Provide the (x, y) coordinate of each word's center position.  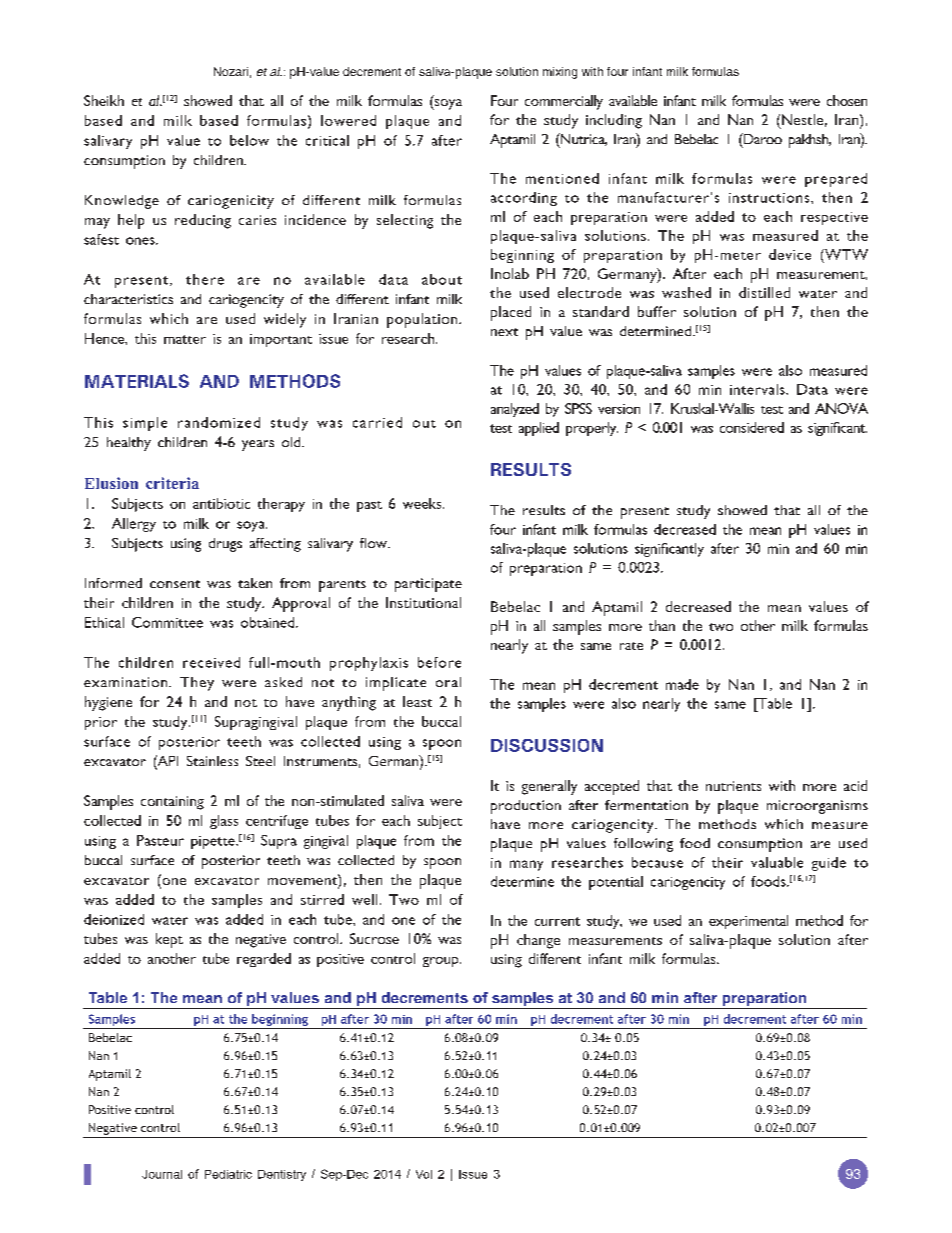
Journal (162, 1174)
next (504, 332)
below (249, 140)
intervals (758, 389)
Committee (167, 622)
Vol (424, 1174)
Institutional (423, 602)
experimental (748, 922)
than (662, 625)
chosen (847, 100)
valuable (777, 862)
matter (185, 339)
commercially (564, 102)
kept (169, 940)
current (557, 921)
